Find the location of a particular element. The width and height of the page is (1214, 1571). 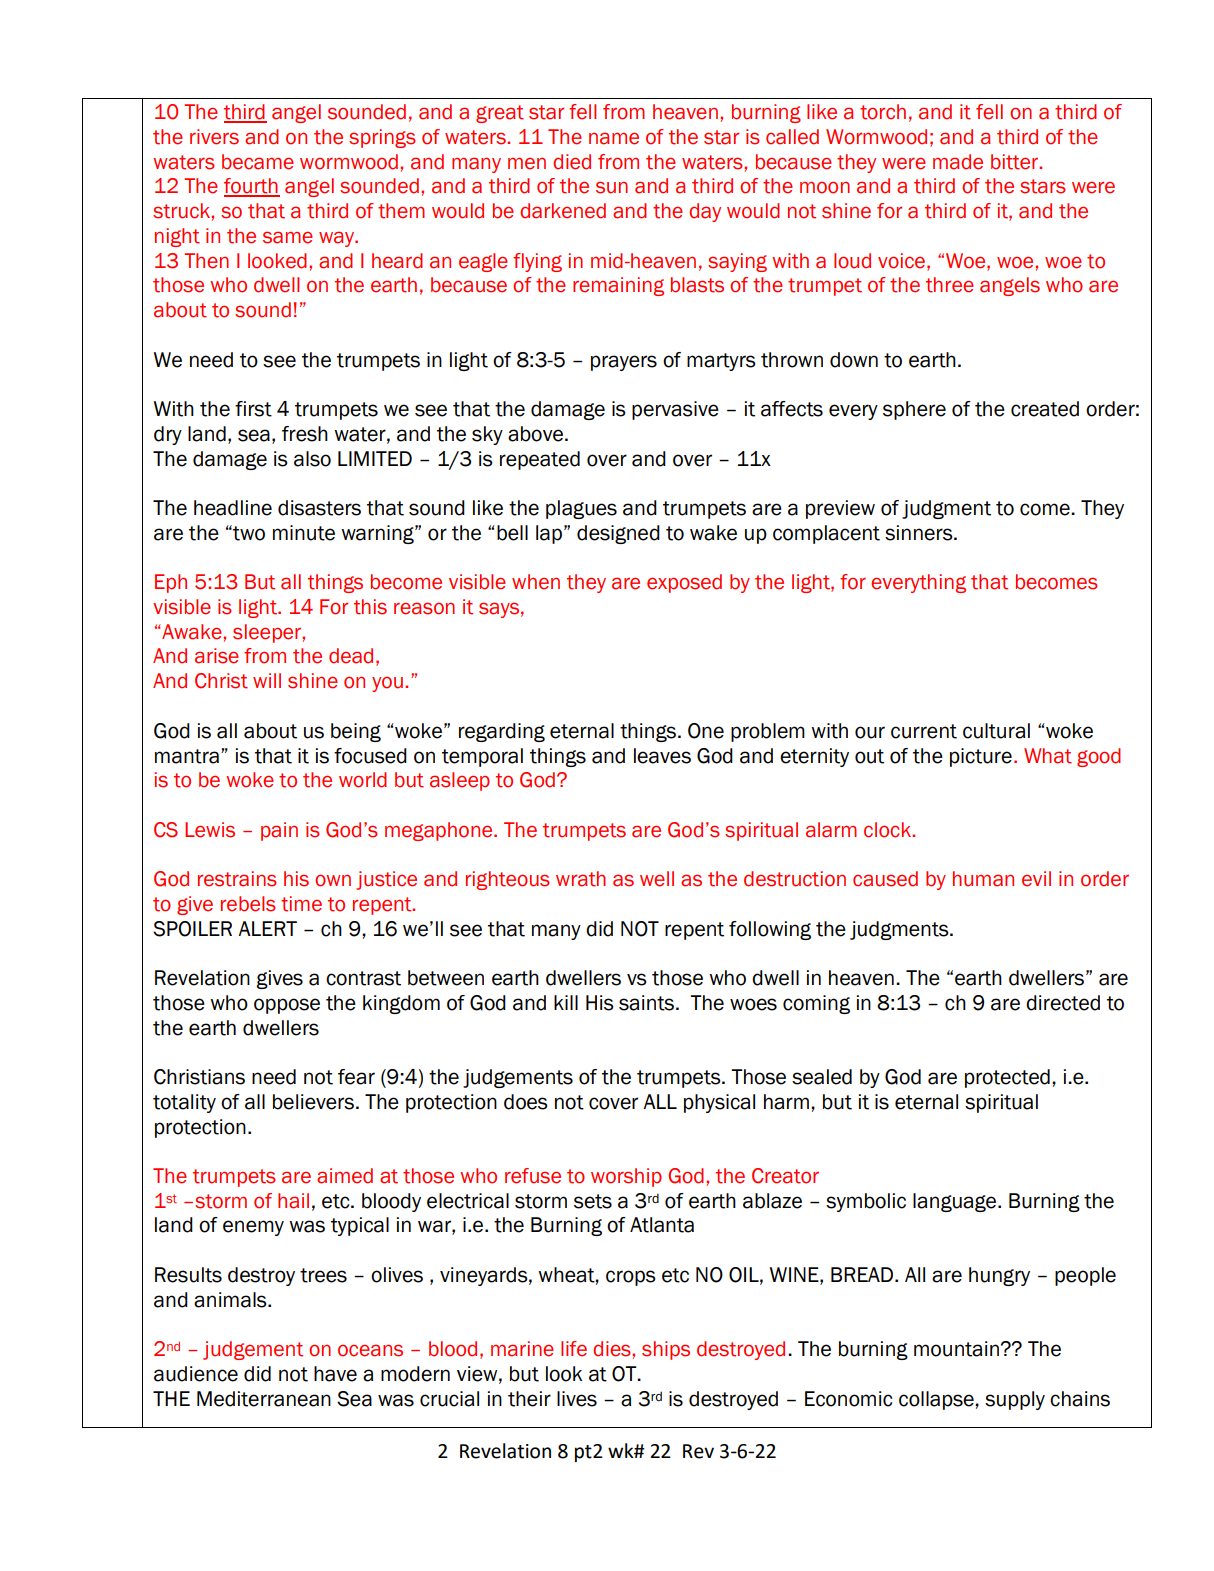

became is located at coordinates (258, 162).
